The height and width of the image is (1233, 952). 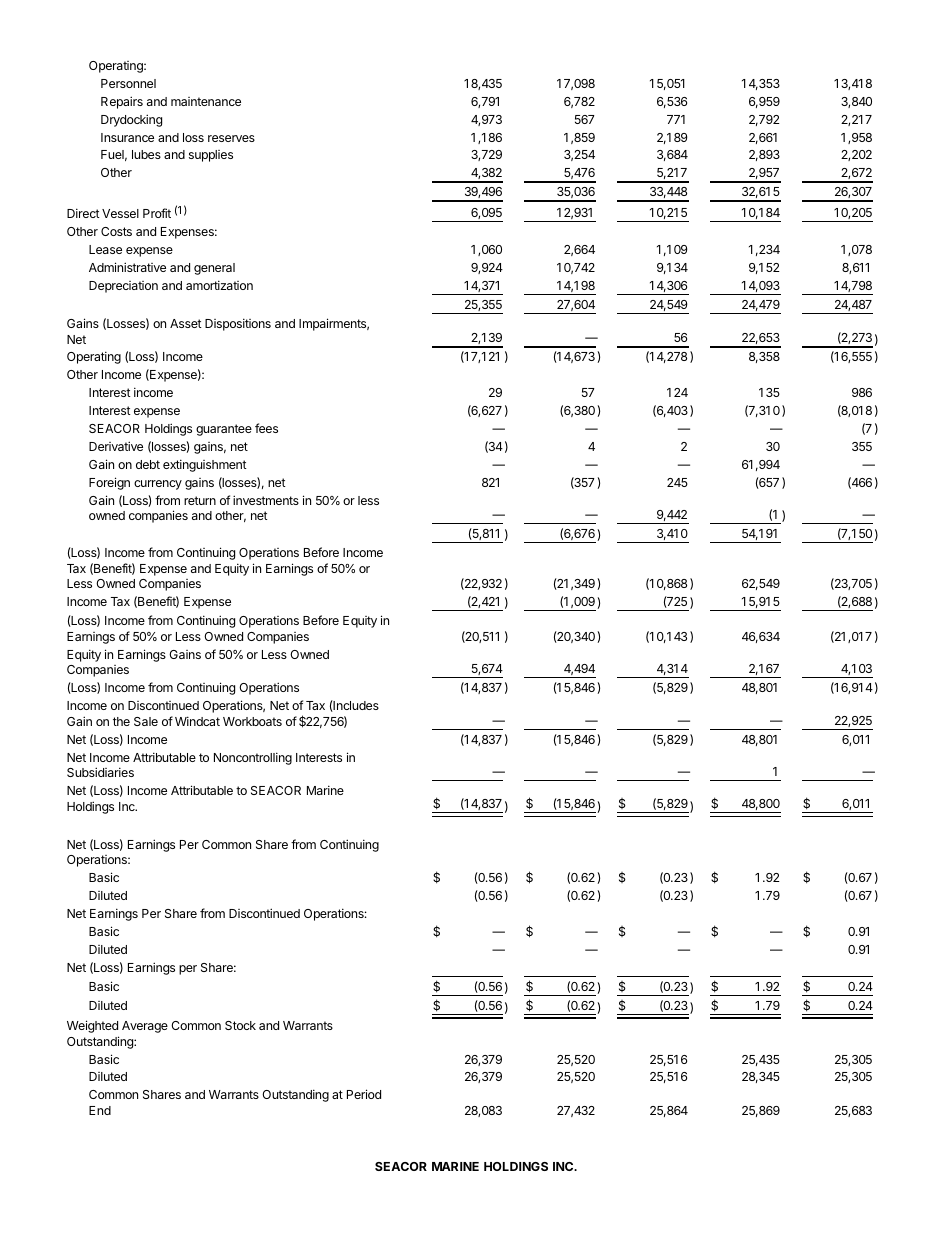 I want to click on End, so click(x=100, y=1110).
